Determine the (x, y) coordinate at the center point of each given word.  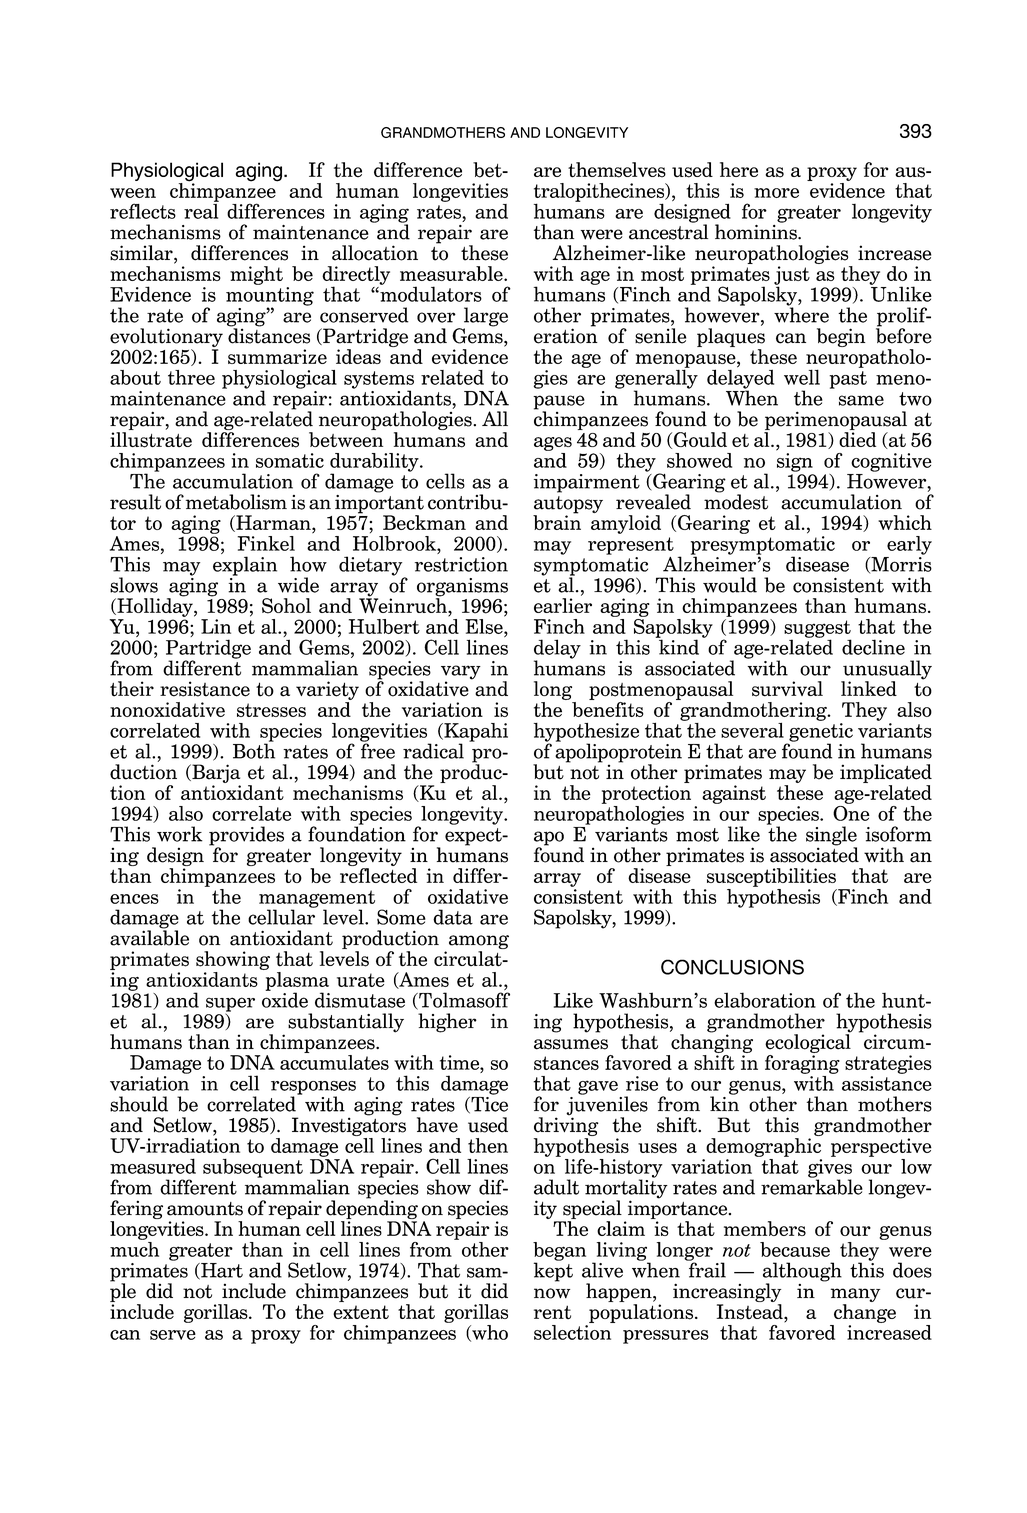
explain (245, 566)
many (855, 1296)
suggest (817, 630)
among (479, 943)
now (552, 1293)
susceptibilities (771, 877)
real (201, 210)
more (776, 193)
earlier (563, 605)
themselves (617, 170)
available (149, 937)
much (134, 1248)
